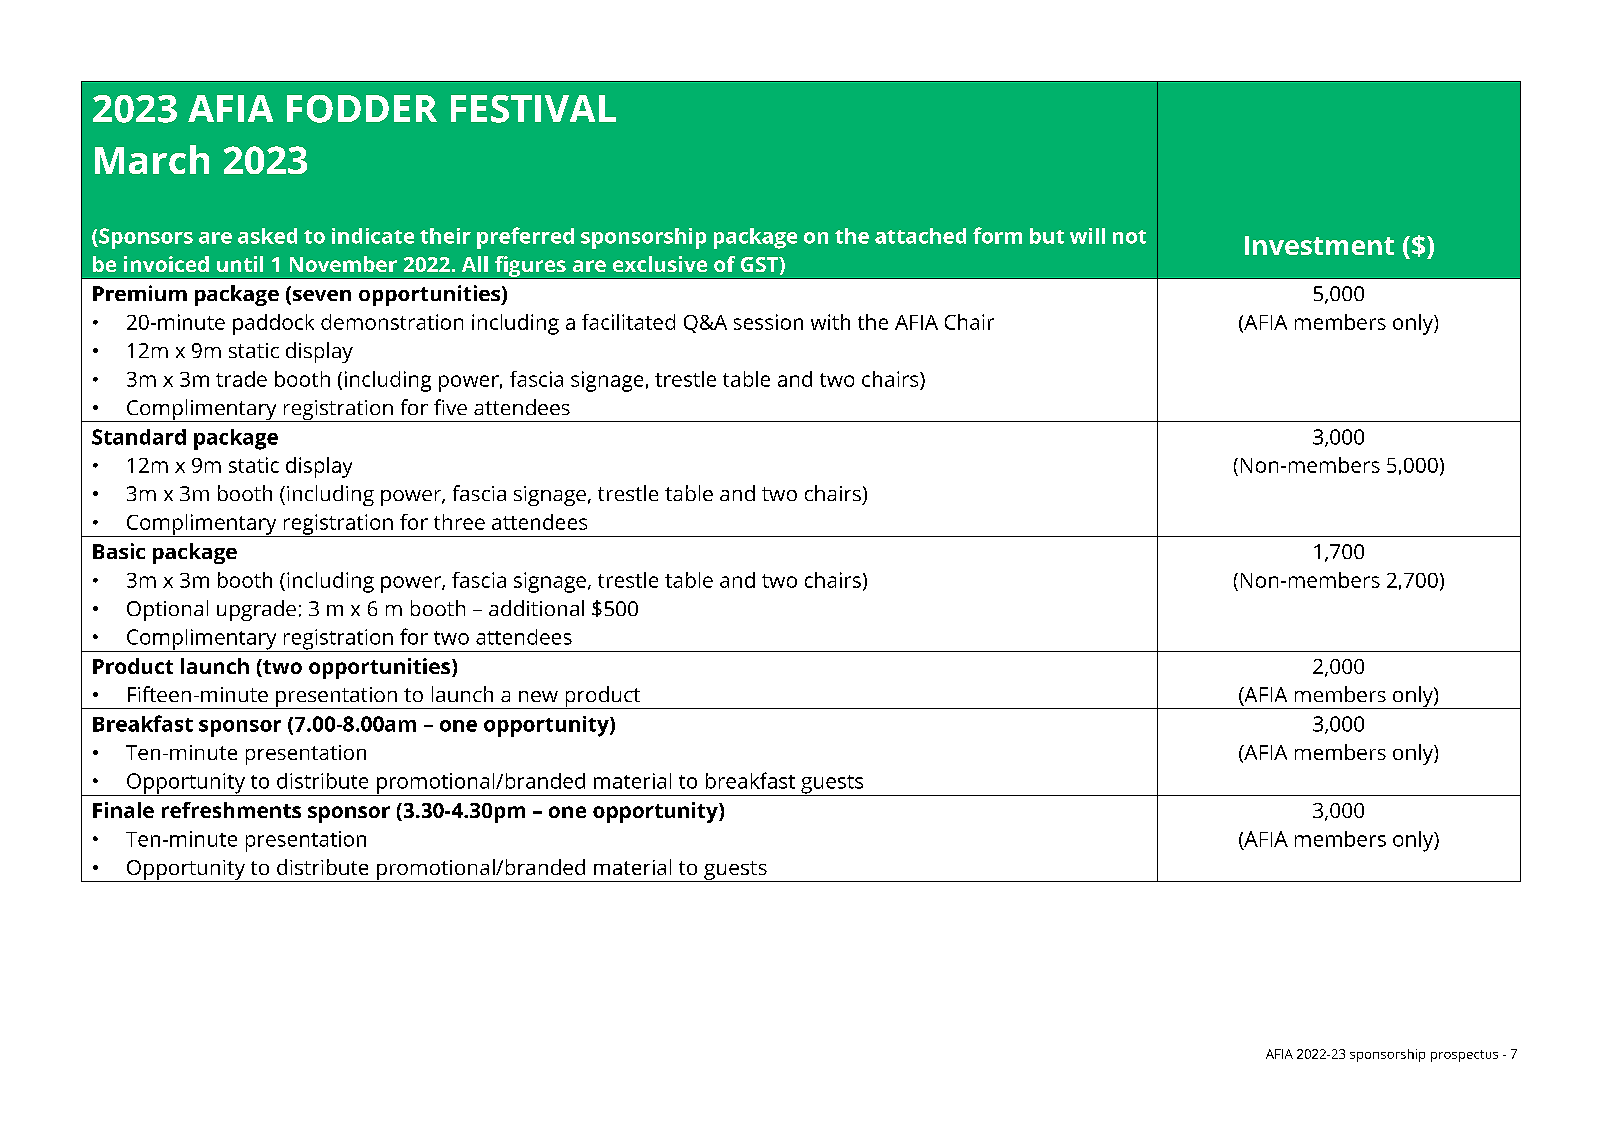 Image resolution: width=1598 pixels, height=1130 pixels. Describe the element at coordinates (1464, 1056) in the screenshot. I see `prospectus` at that location.
